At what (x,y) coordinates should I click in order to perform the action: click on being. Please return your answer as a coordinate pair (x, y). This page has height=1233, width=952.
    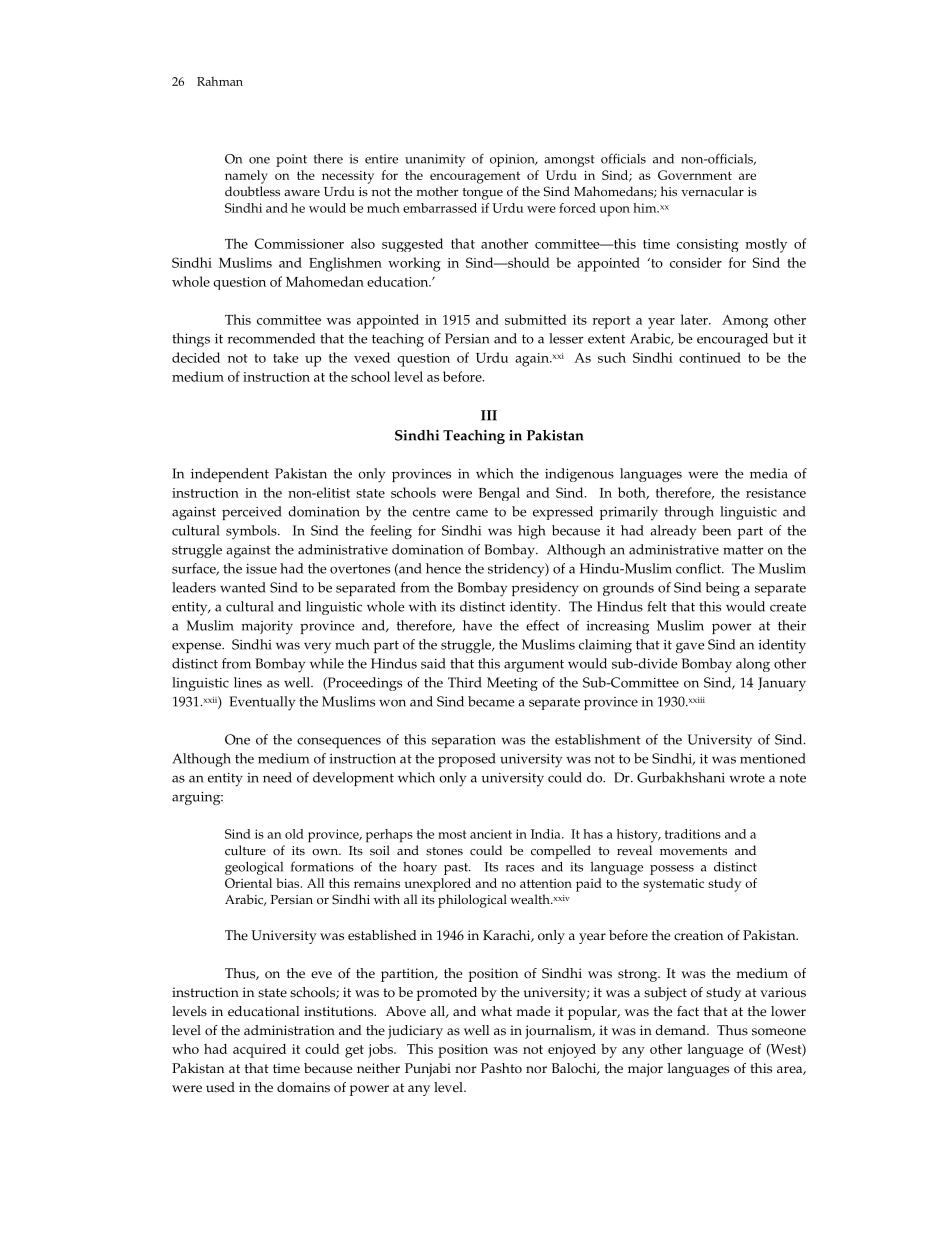
    Looking at the image, I should click on (723, 589).
